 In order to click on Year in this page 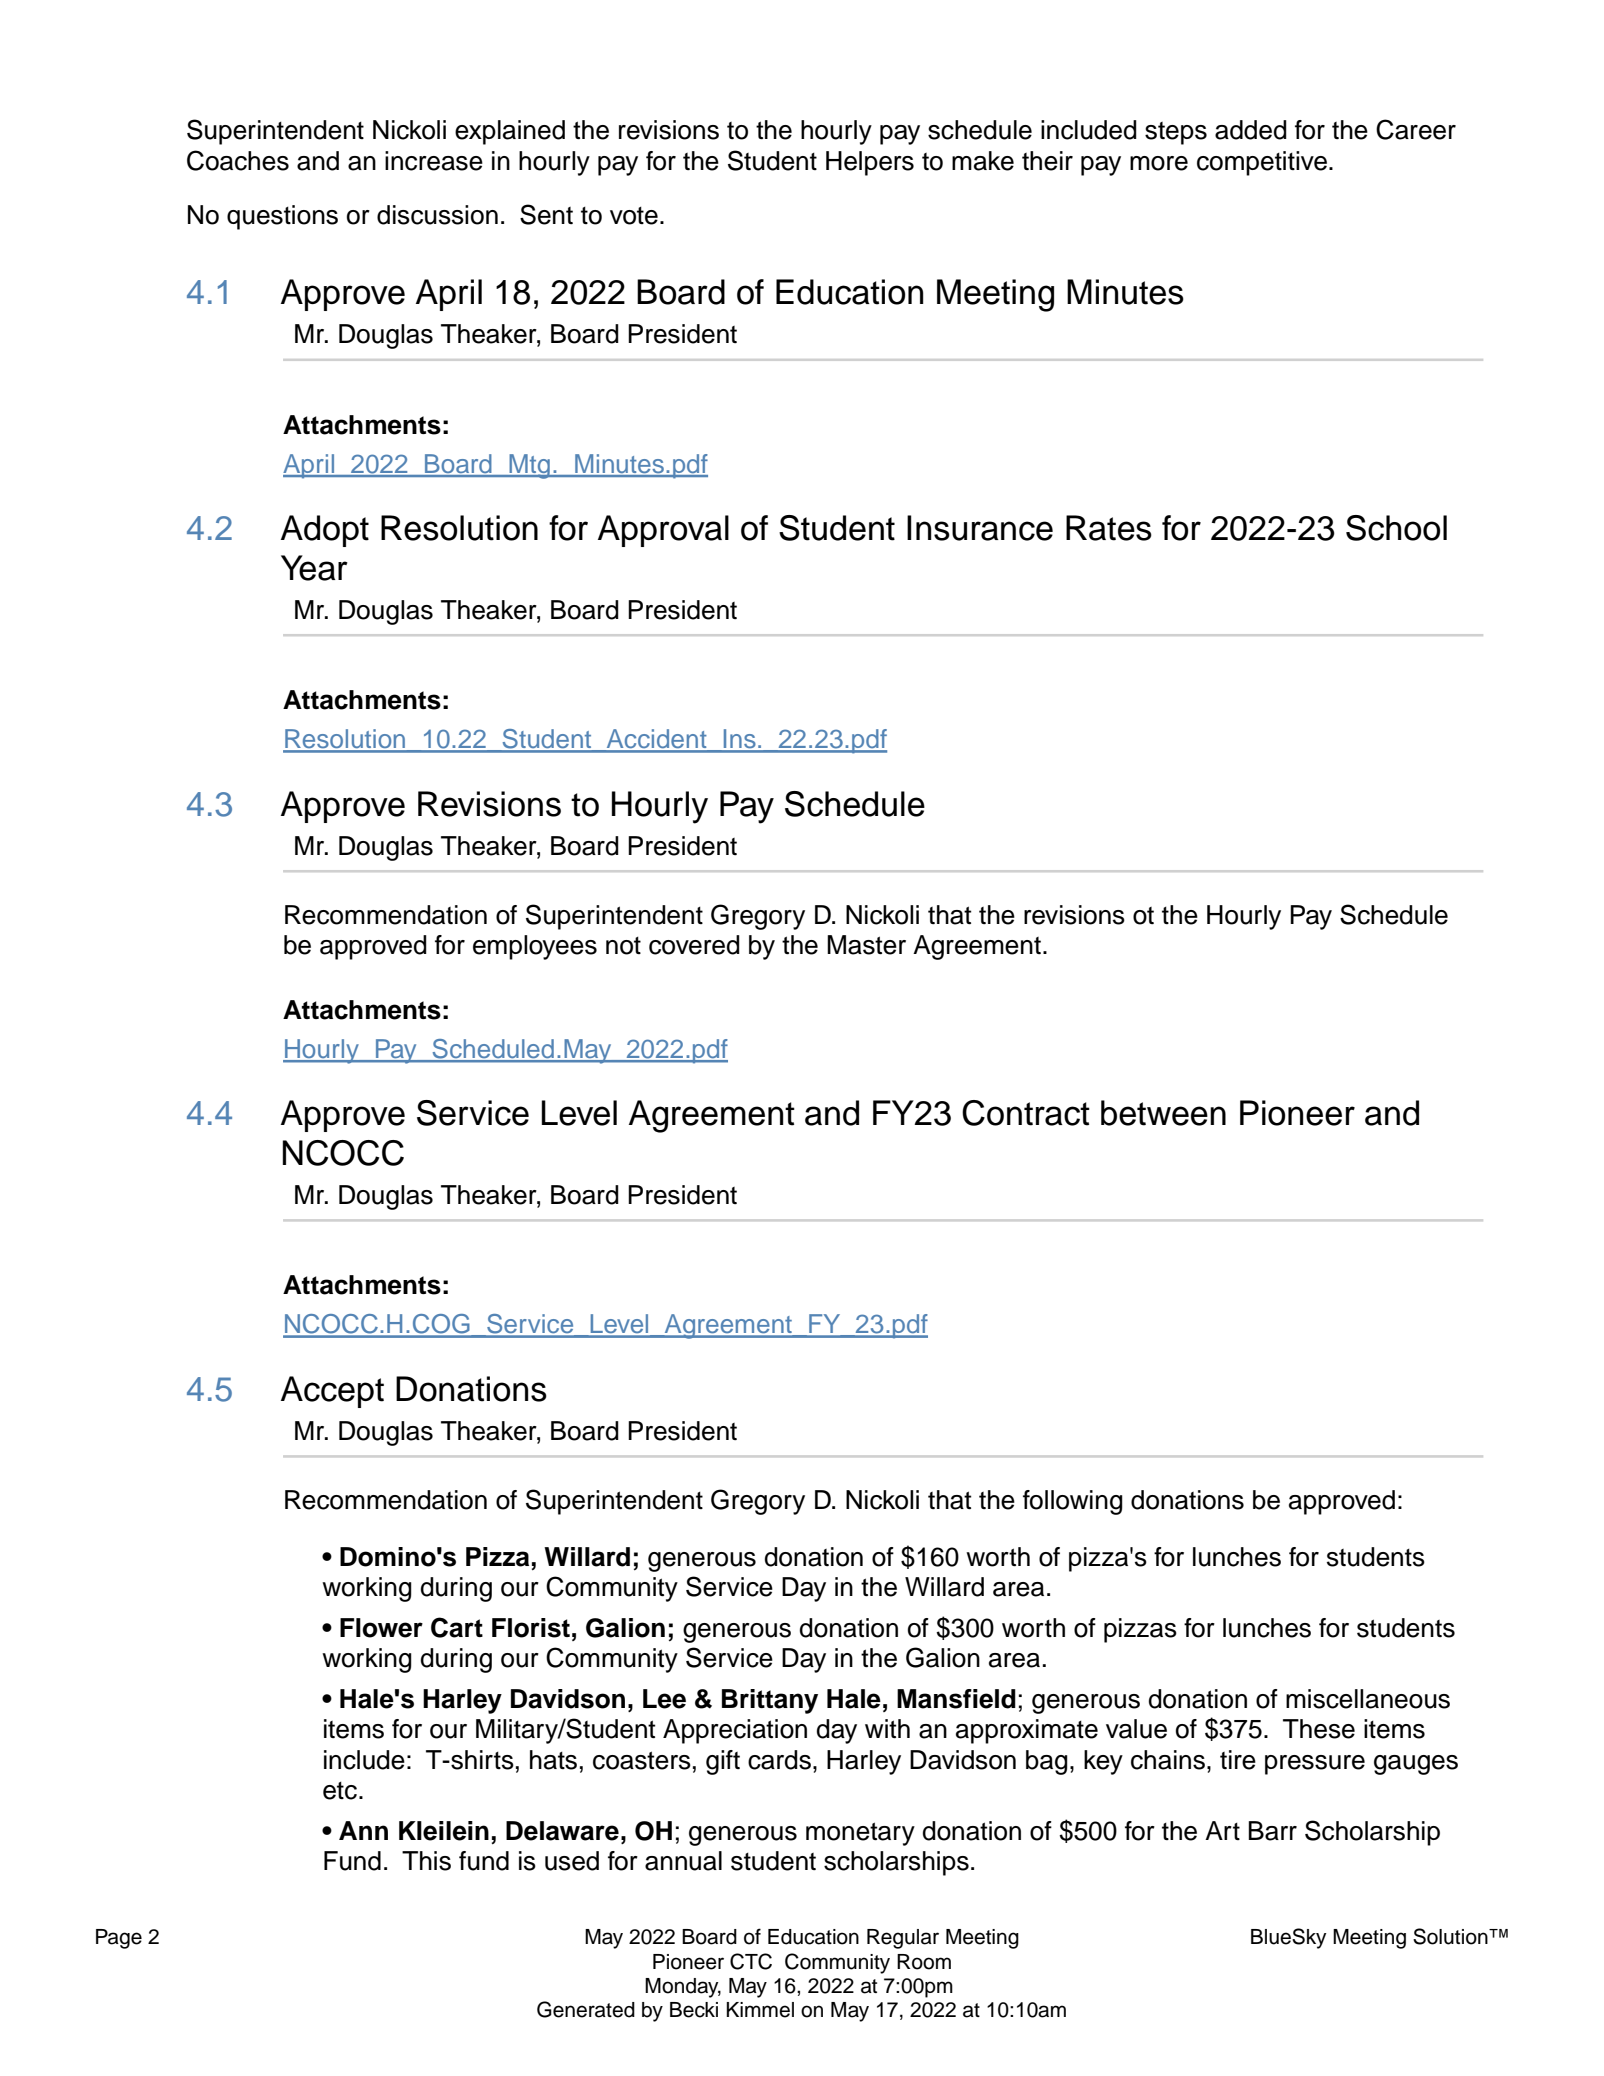, I will do `click(314, 568)`.
